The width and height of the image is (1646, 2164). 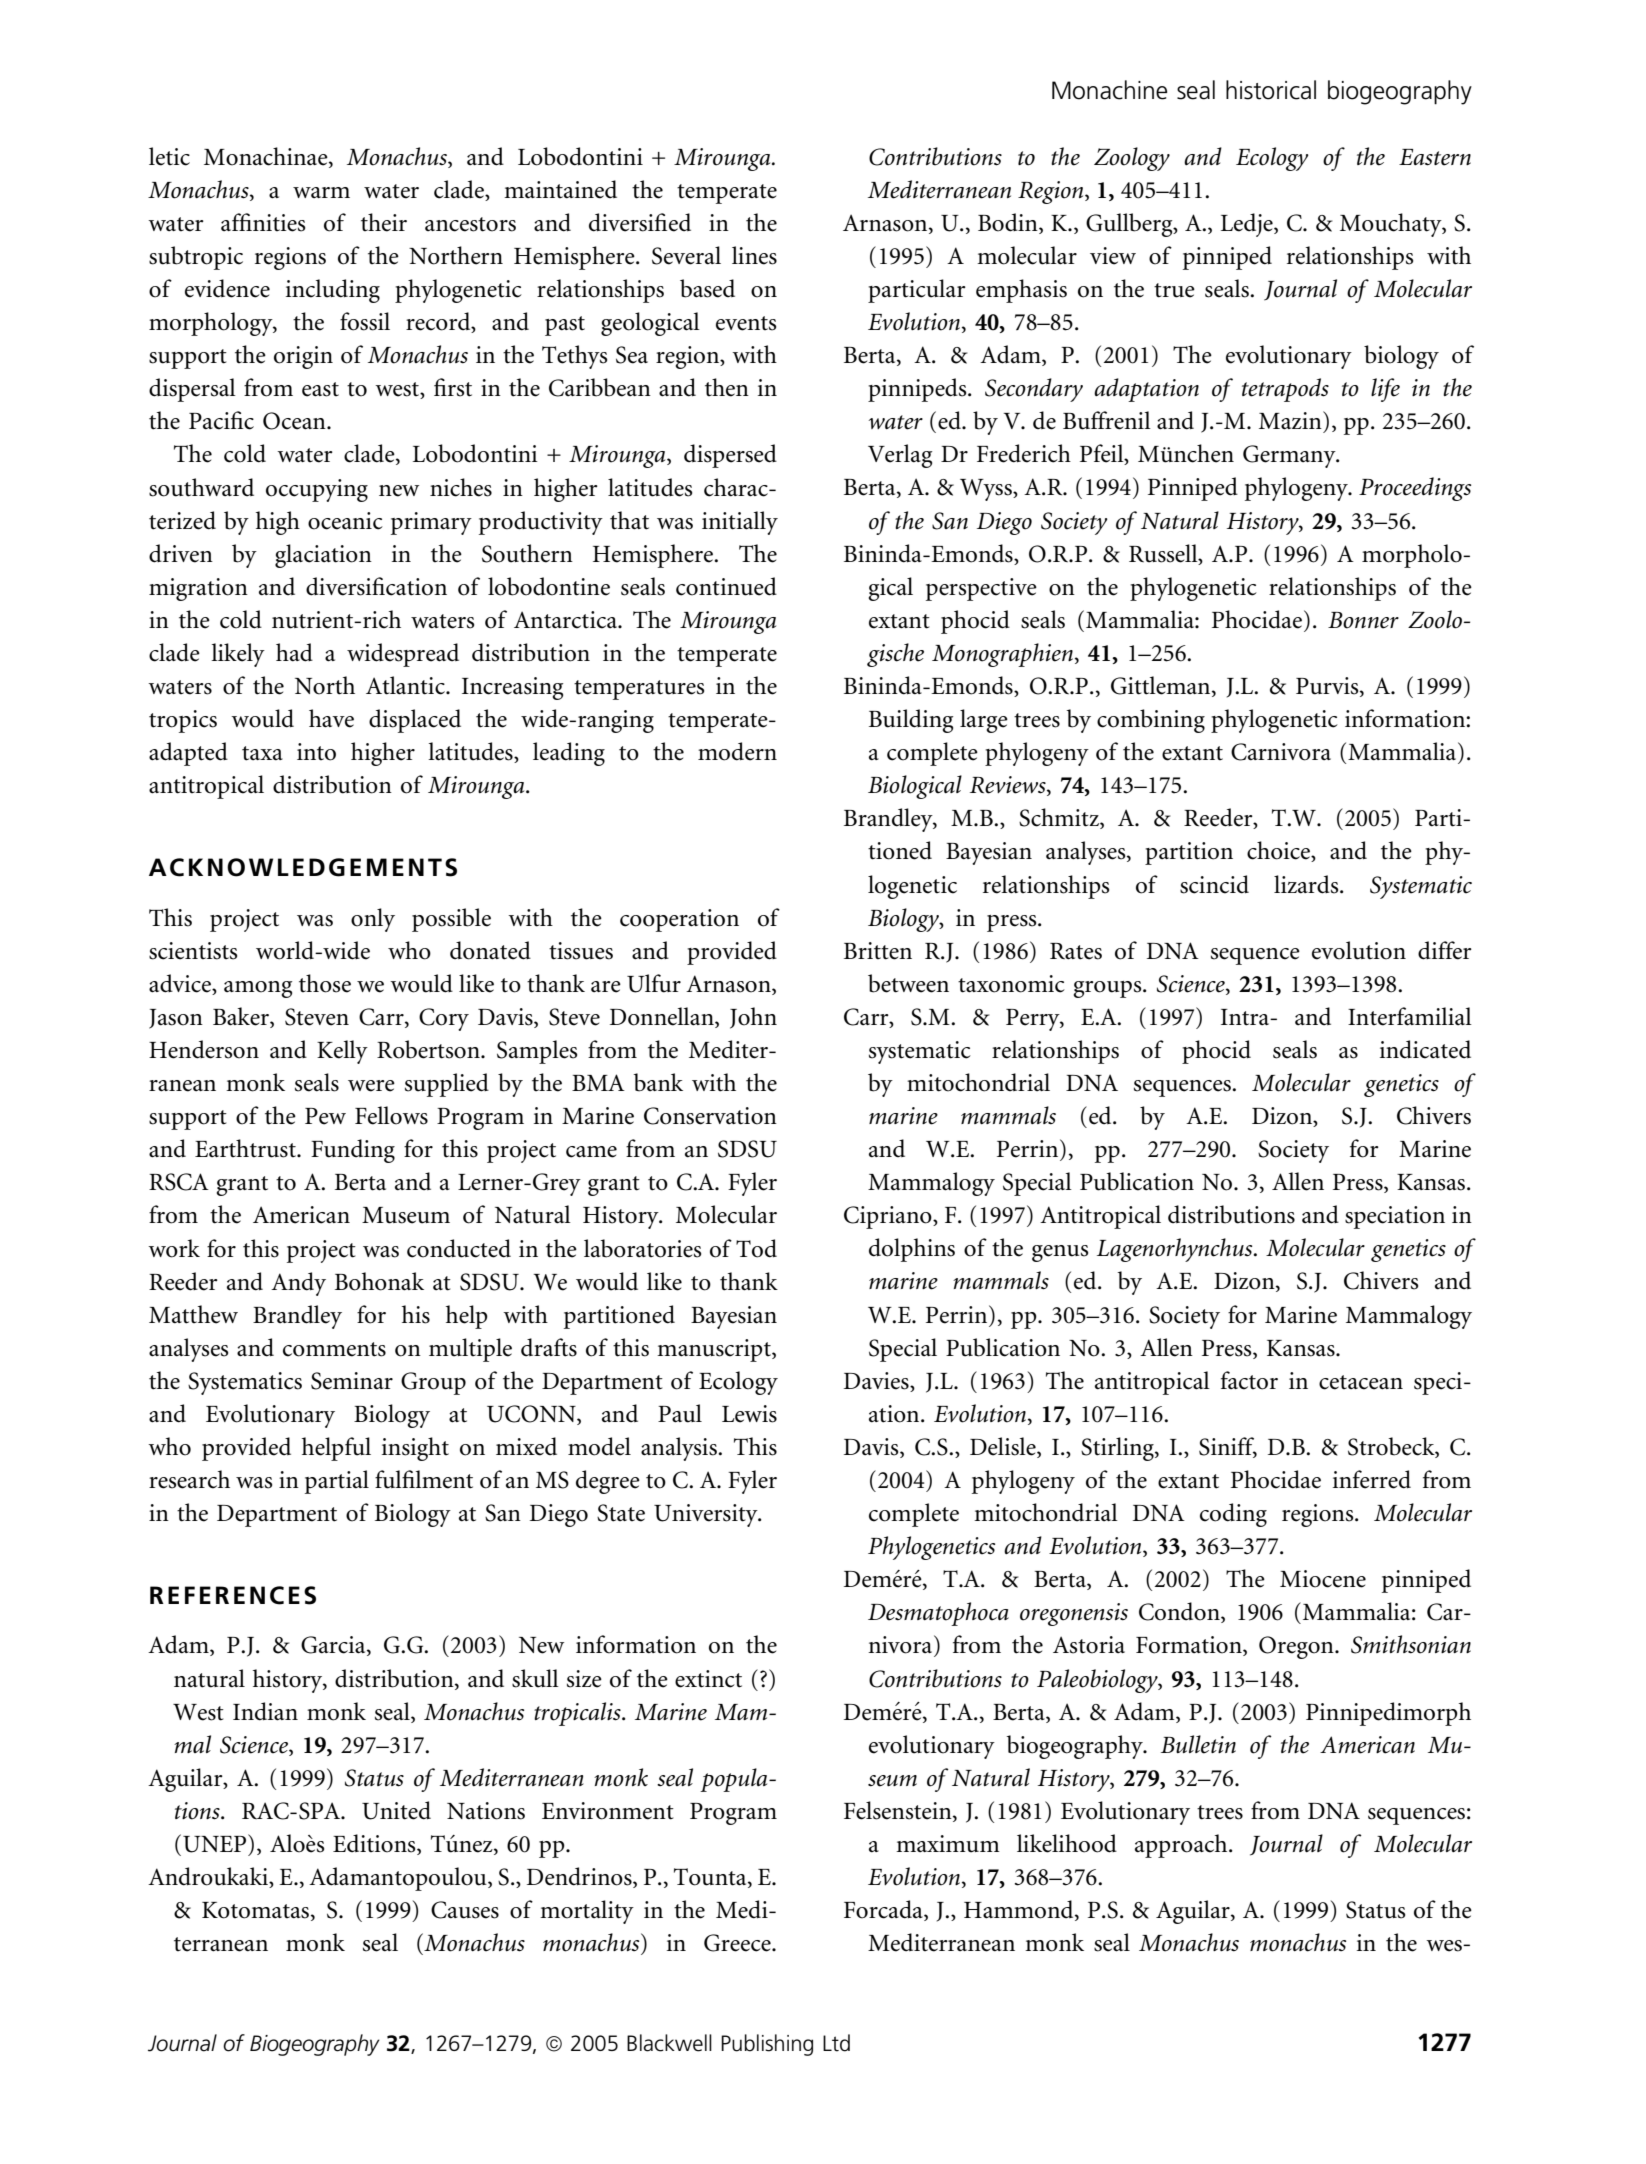 I want to click on Tod, so click(x=756, y=1248).
